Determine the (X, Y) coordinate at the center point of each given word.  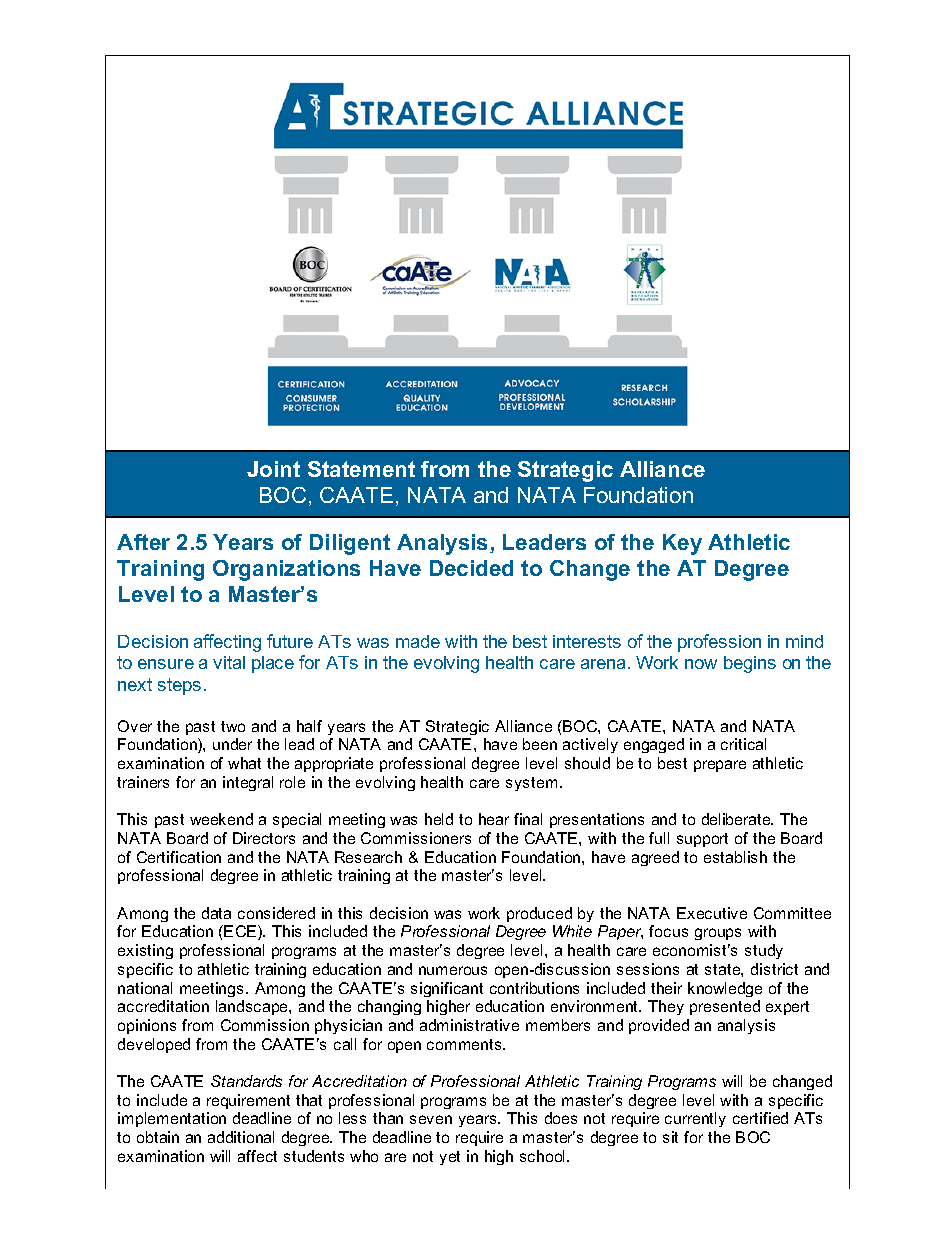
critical (743, 744)
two (233, 726)
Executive (712, 913)
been (540, 744)
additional (241, 1137)
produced (539, 914)
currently (695, 1119)
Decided (471, 568)
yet (450, 1158)
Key (682, 544)
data (216, 913)
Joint (273, 469)
